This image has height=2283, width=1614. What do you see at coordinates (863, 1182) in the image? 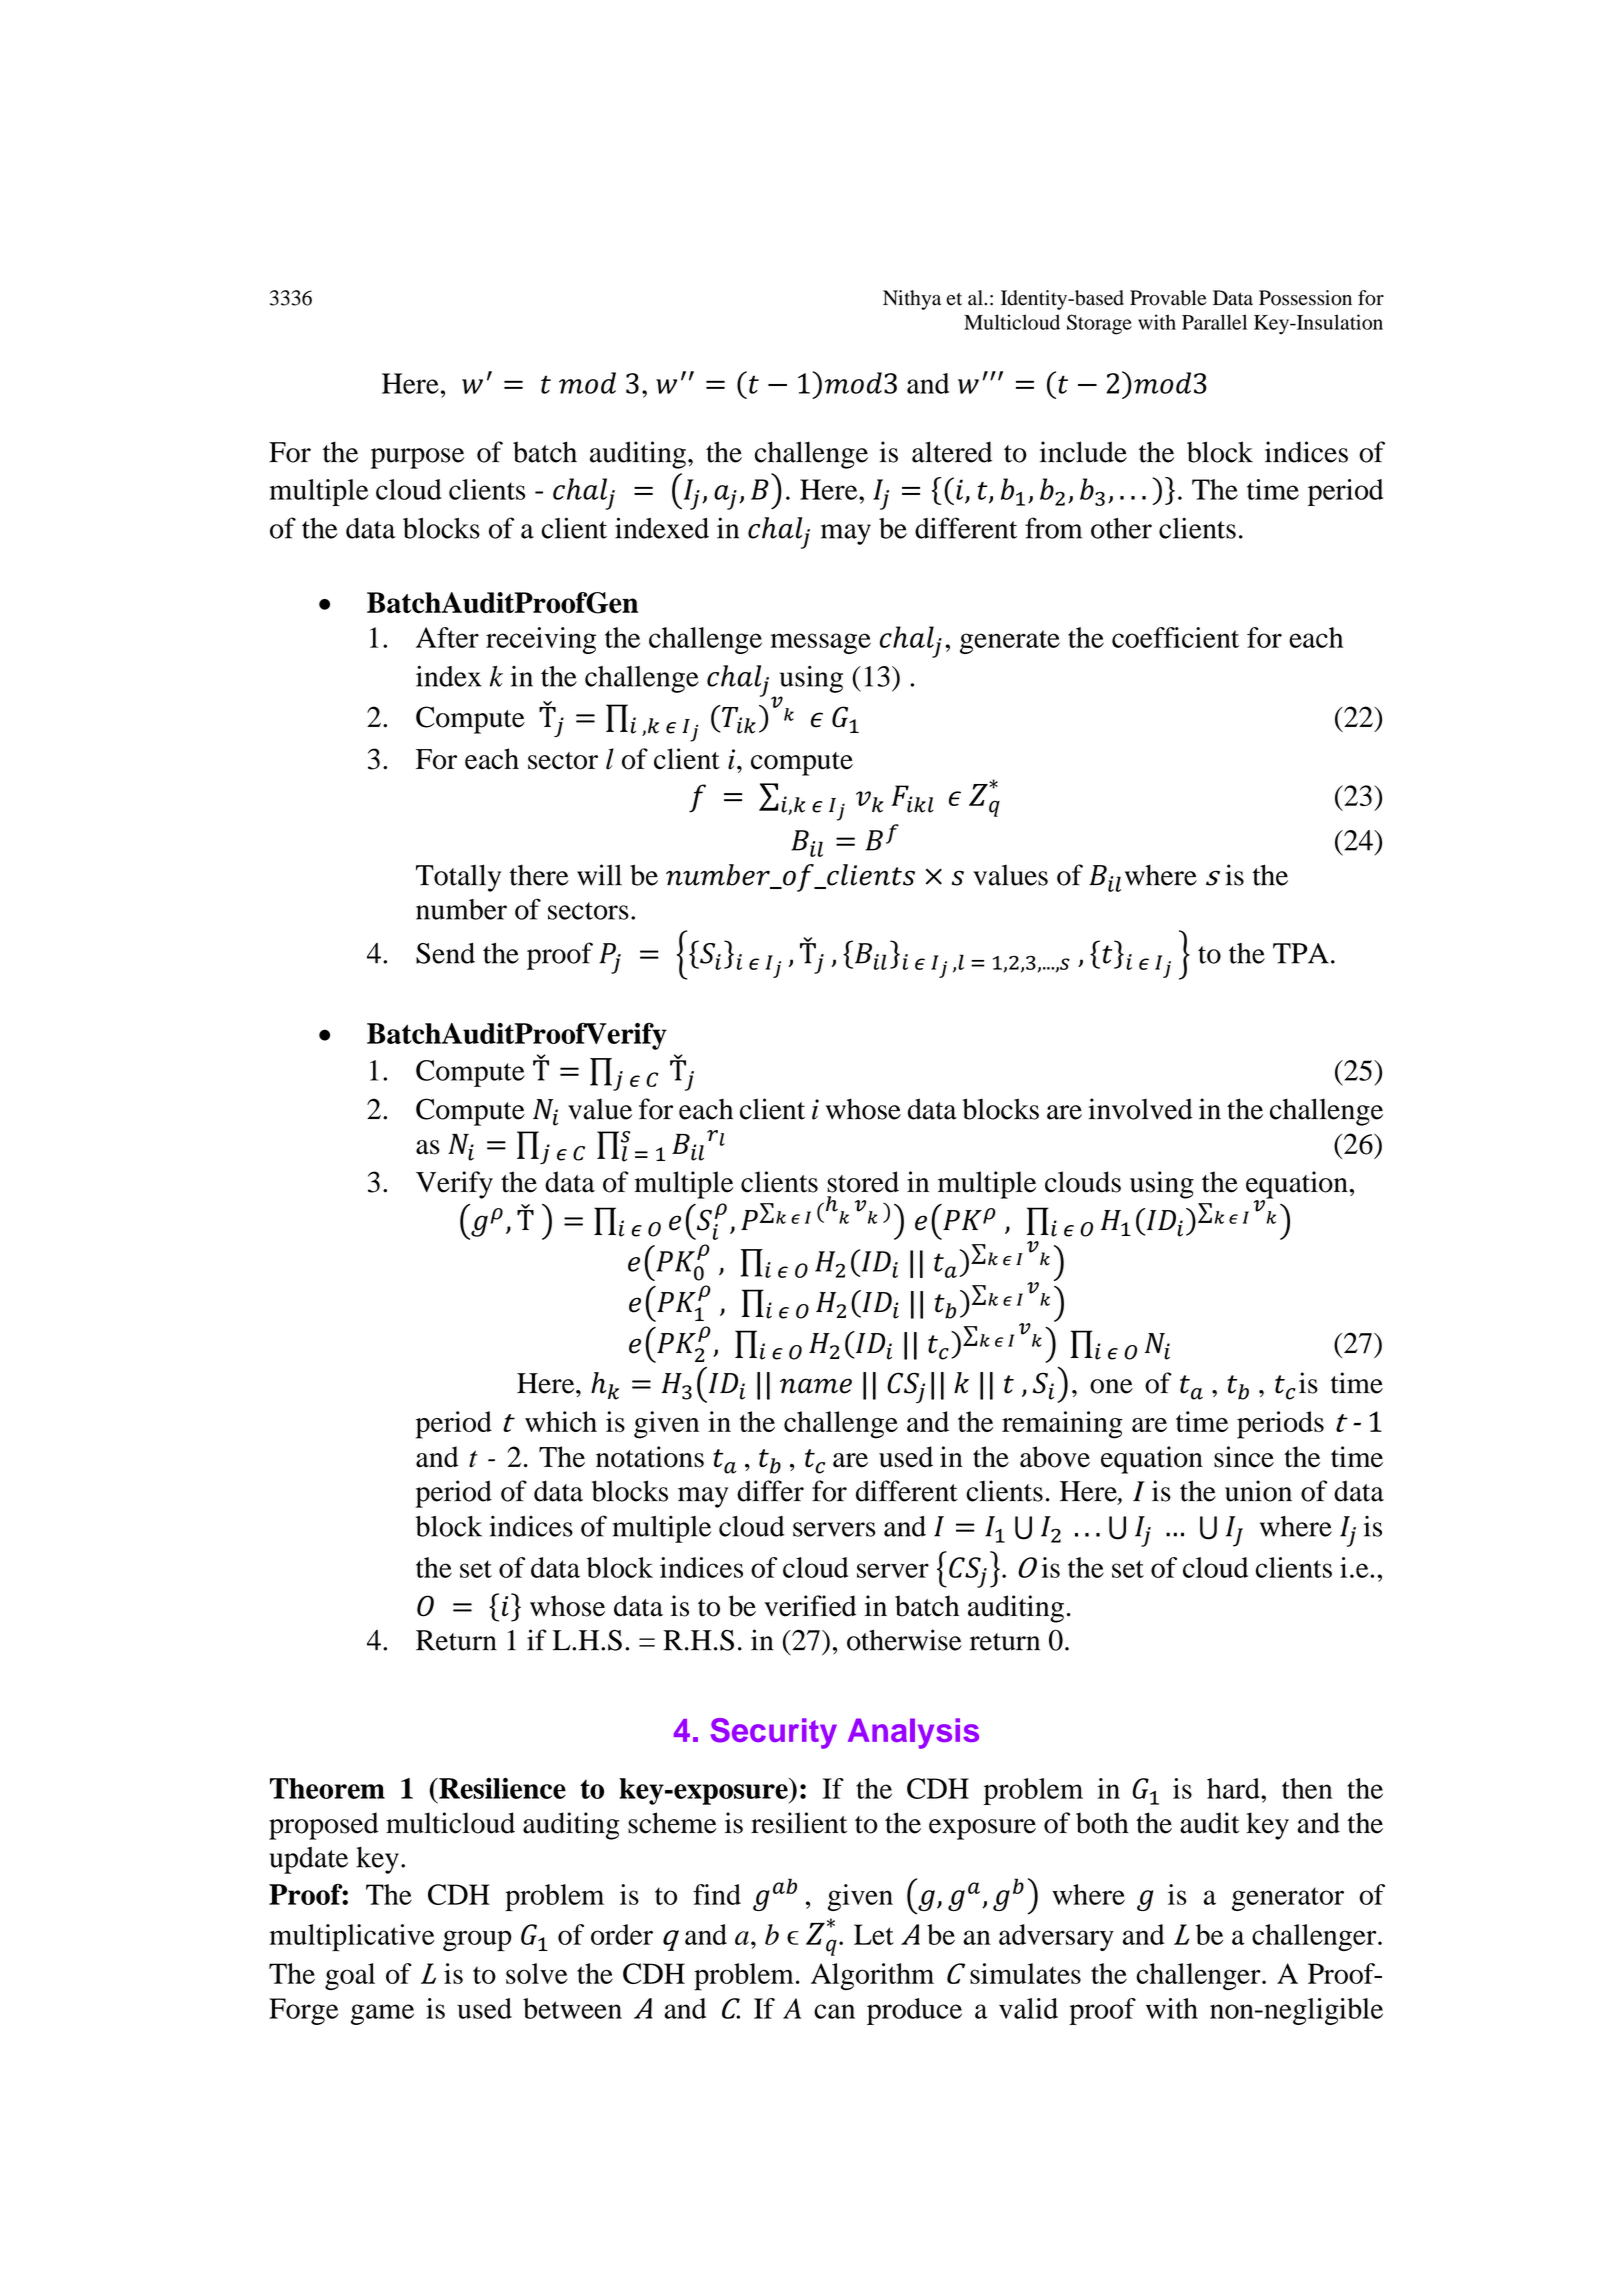
I see `stored` at bounding box center [863, 1182].
